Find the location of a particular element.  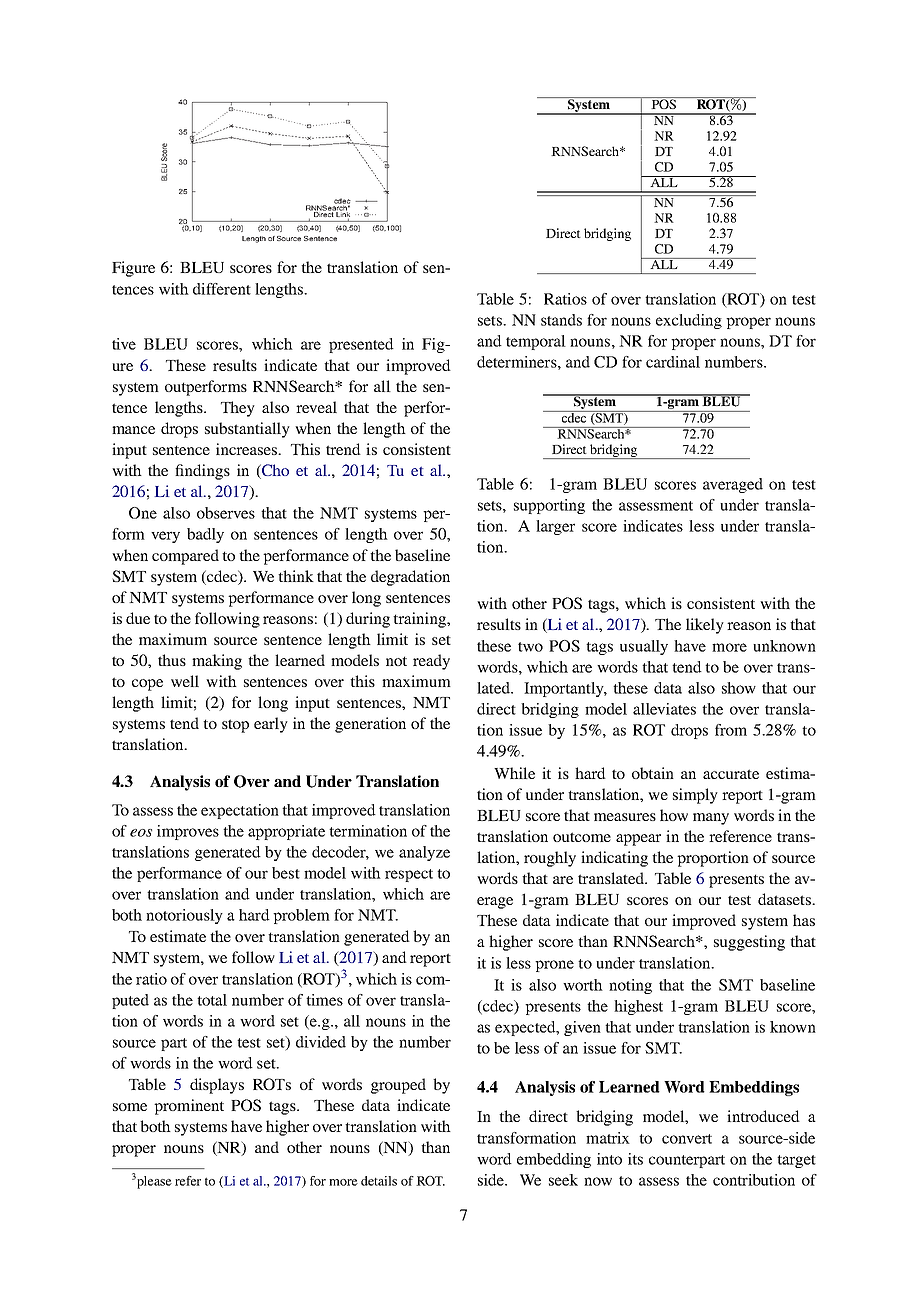

different is located at coordinates (222, 289).
